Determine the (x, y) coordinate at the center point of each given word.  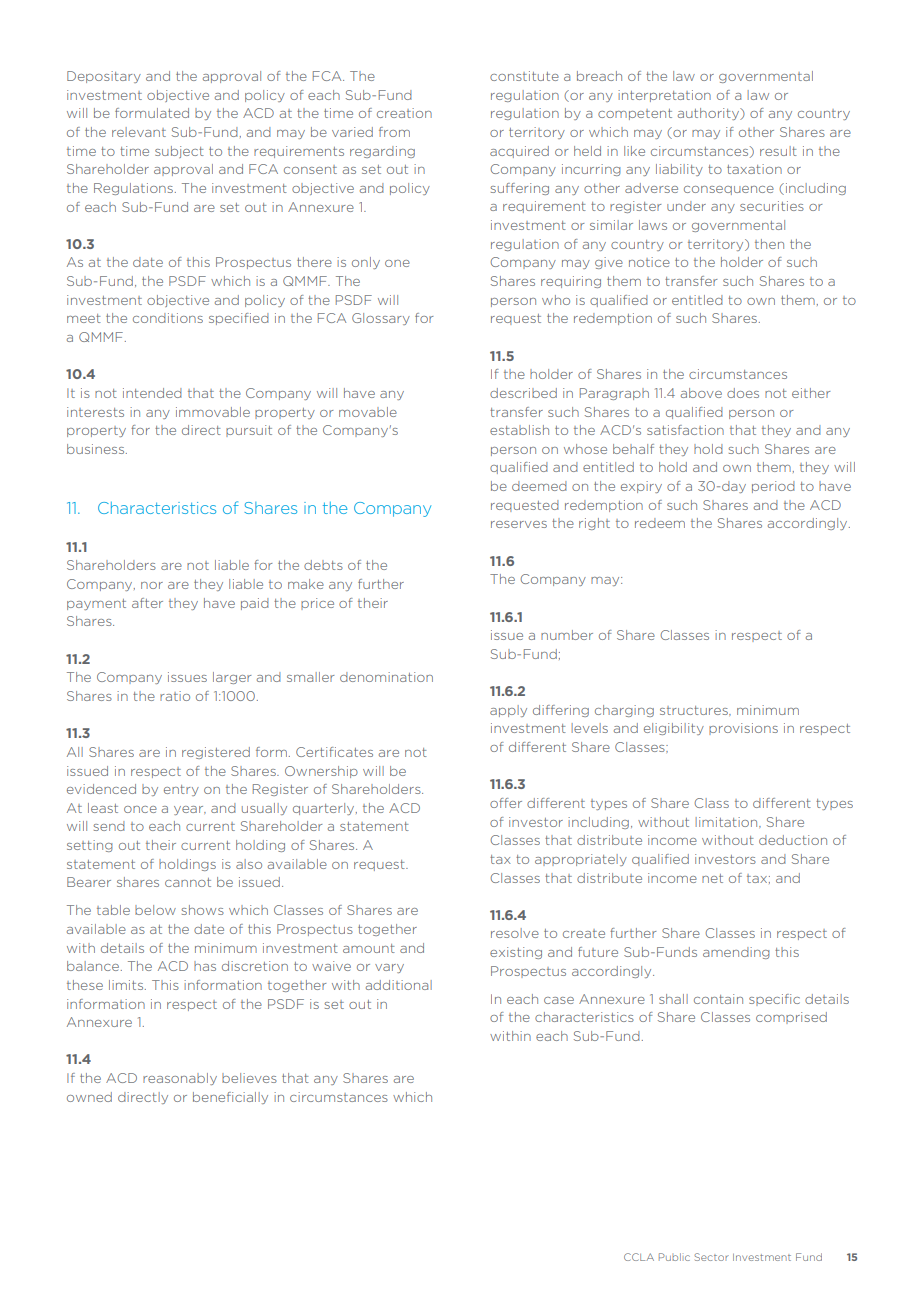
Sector (711, 1257)
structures (695, 711)
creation (404, 113)
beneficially (230, 1098)
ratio (175, 696)
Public (674, 1257)
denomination (386, 677)
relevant (139, 132)
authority (709, 114)
